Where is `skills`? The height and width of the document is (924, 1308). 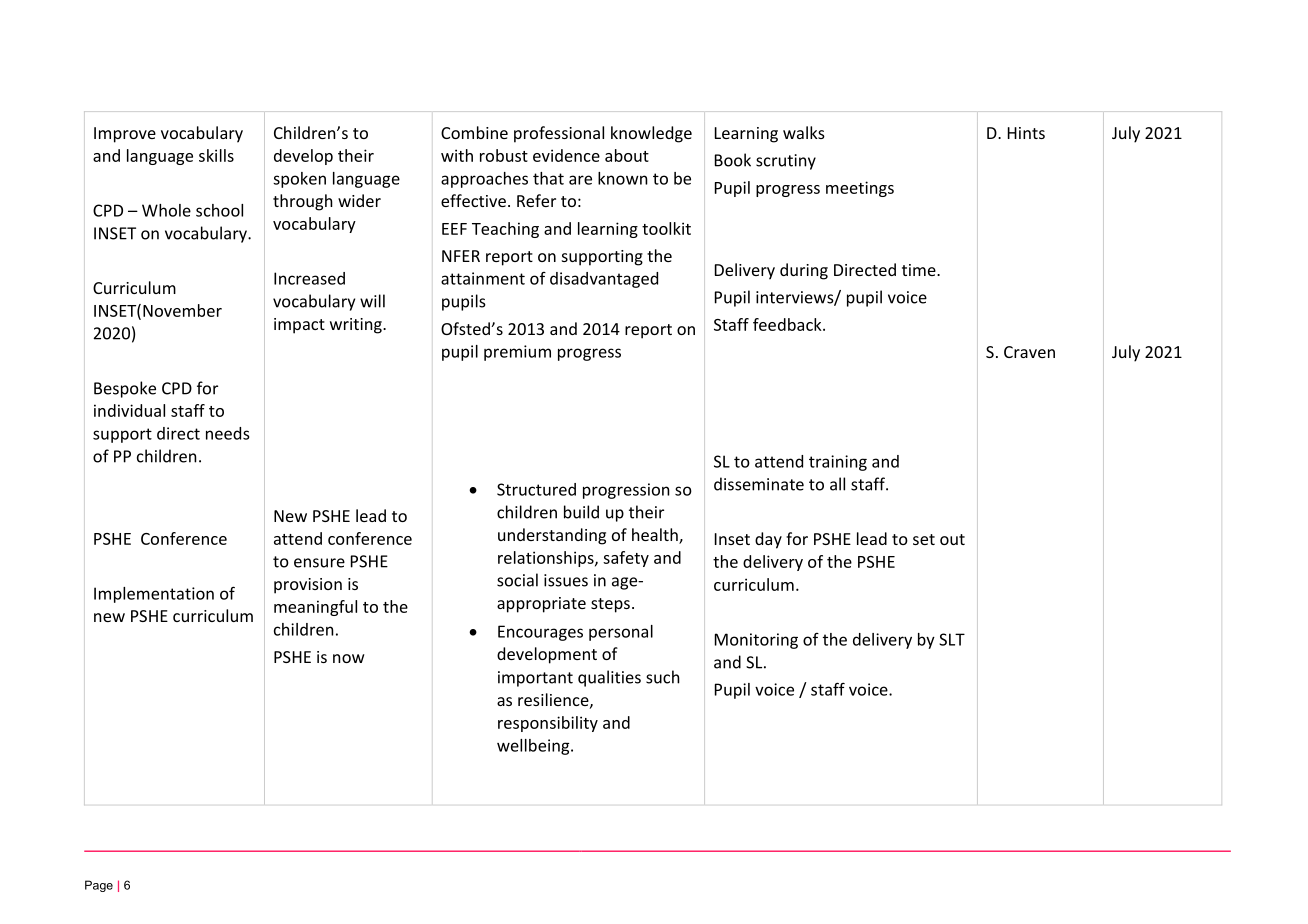
skills is located at coordinates (216, 155).
